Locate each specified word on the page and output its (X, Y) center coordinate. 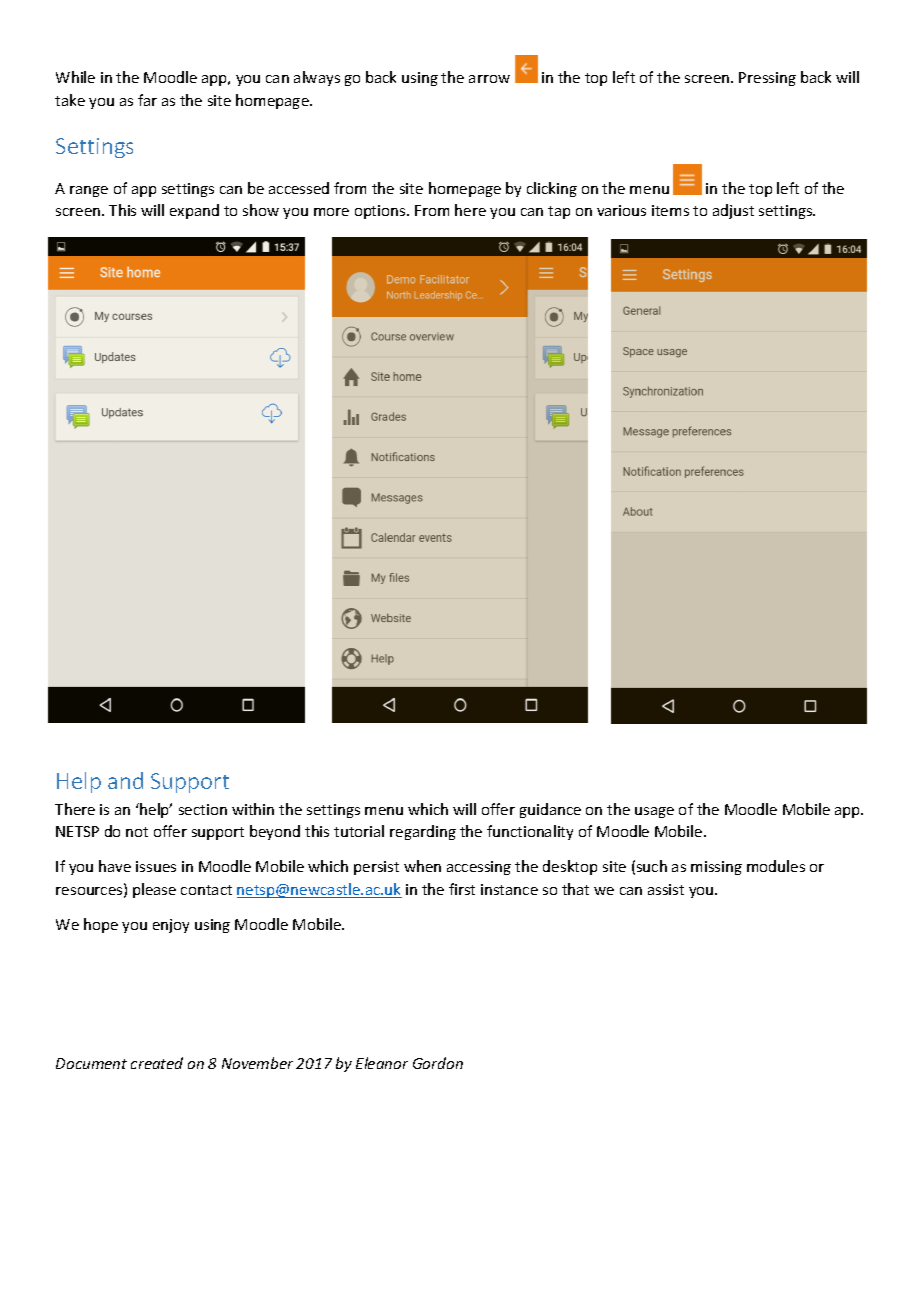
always (317, 78)
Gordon (438, 1063)
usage (654, 812)
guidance (550, 810)
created (157, 1063)
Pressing (767, 79)
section (203, 809)
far (147, 100)
